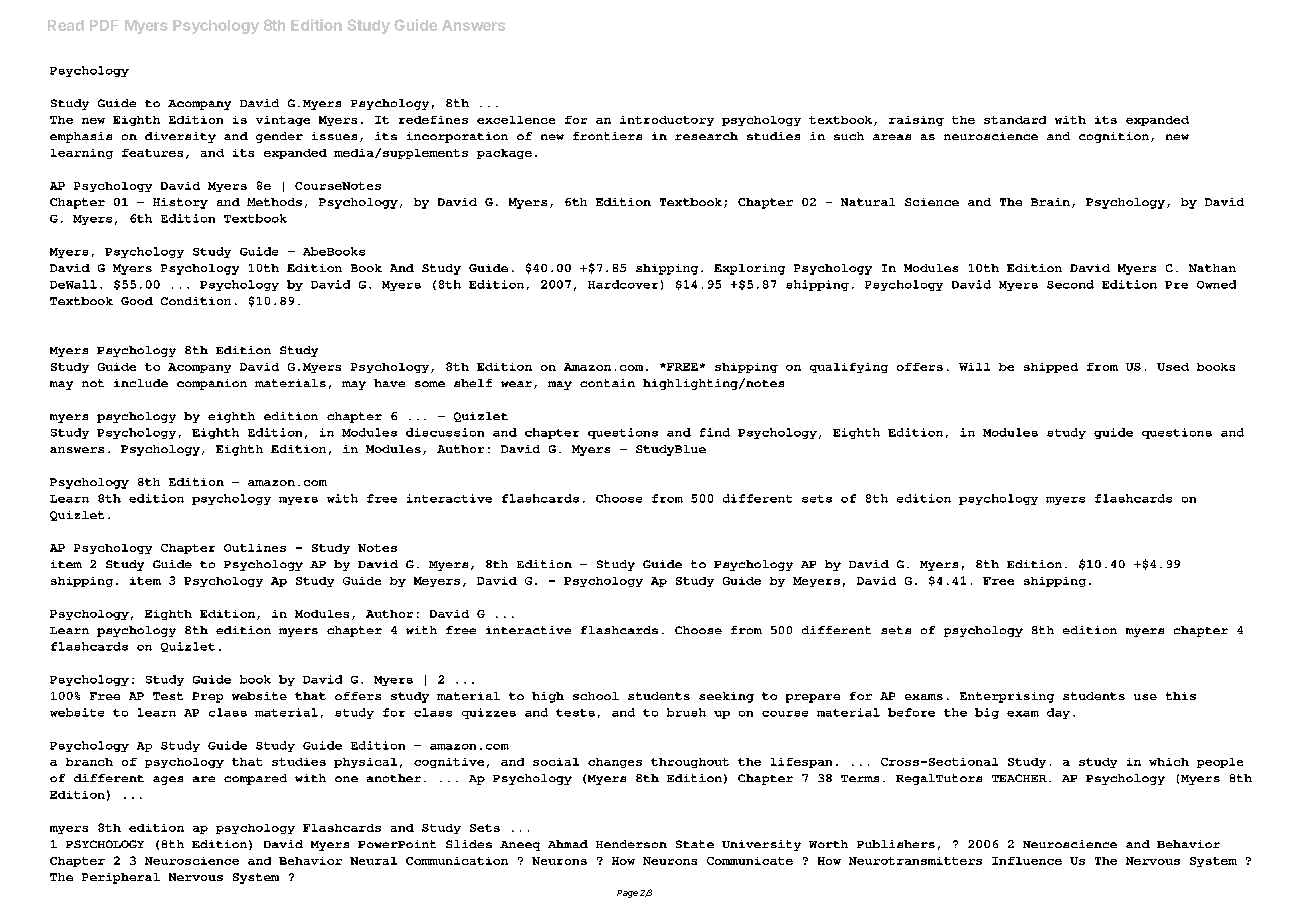  Describe the element at coordinates (667, 121) in the screenshot. I see `introductory` at that location.
